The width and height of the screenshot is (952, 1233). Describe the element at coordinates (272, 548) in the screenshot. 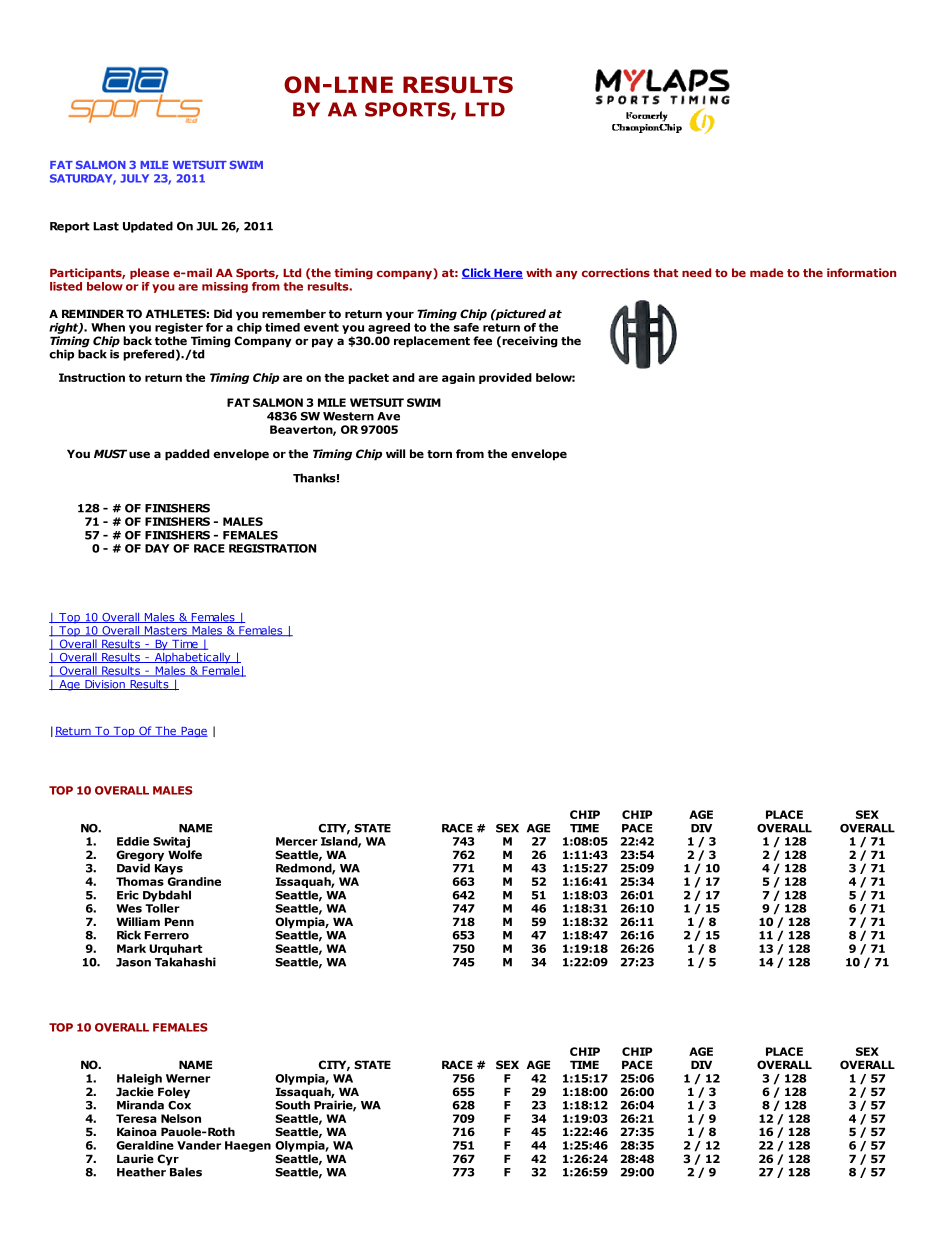

I see `REGISTRATION` at that location.
